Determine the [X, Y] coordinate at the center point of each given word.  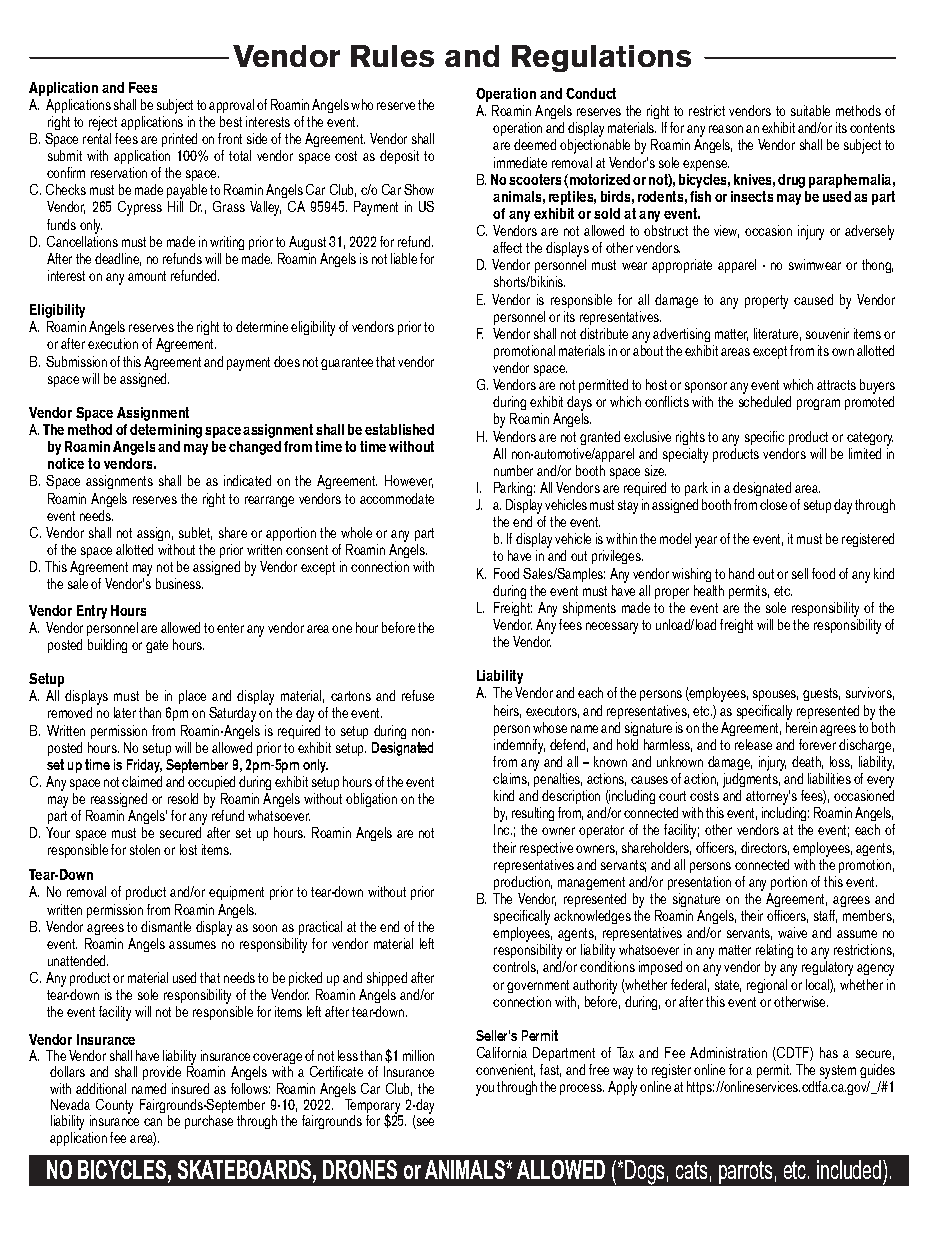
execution [113, 343]
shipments [589, 609]
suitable [810, 110]
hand [741, 573]
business [179, 583]
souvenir [827, 333]
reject [103, 123]
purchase [209, 1122]
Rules [392, 56]
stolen [145, 849]
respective [546, 849]
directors [765, 848]
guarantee [347, 363]
